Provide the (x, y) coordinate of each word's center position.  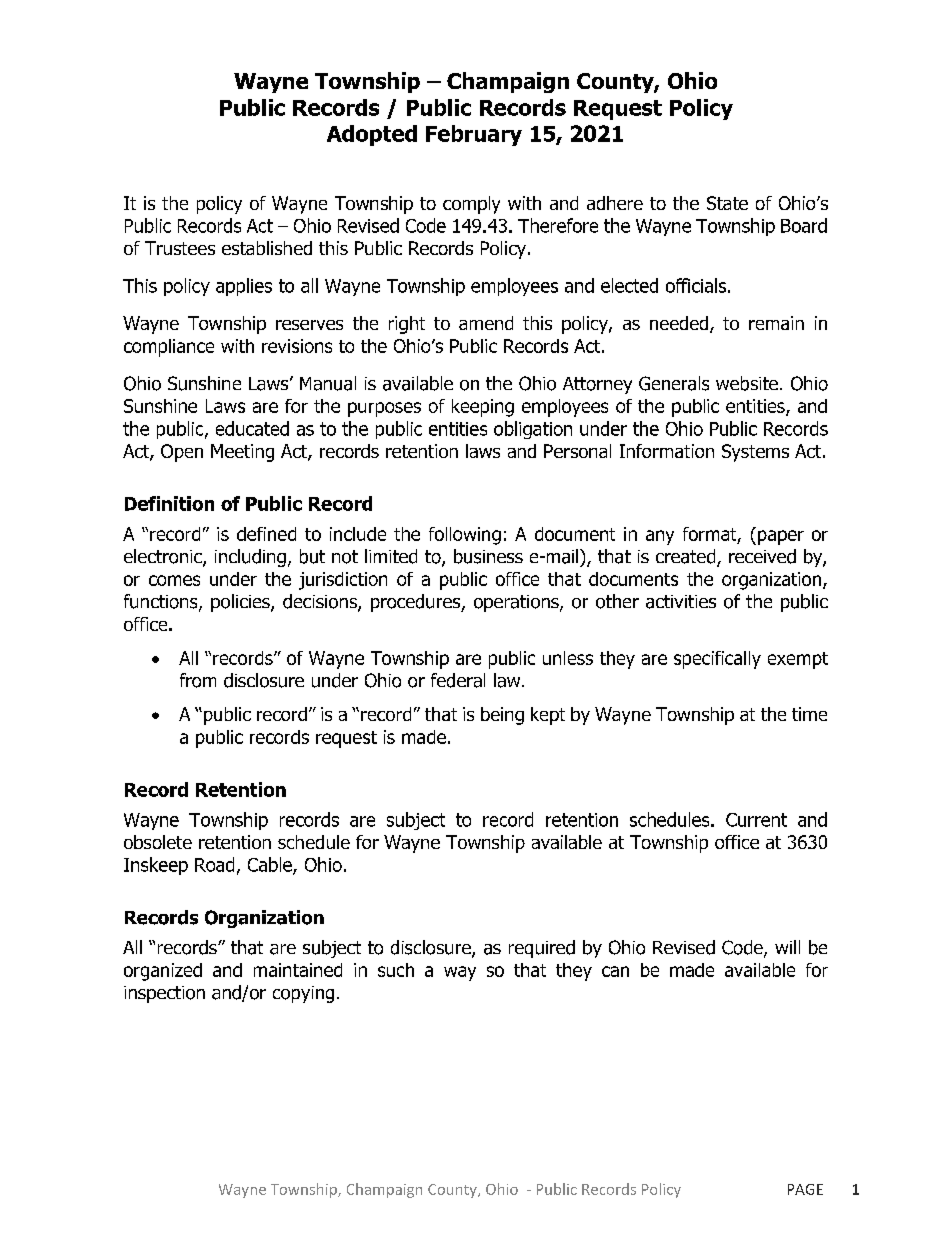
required (542, 949)
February (474, 135)
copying (303, 994)
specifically (717, 660)
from (198, 680)
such (396, 970)
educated (252, 428)
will (787, 947)
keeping (483, 408)
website (747, 383)
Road (214, 864)
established (267, 248)
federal (458, 680)
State (727, 203)
